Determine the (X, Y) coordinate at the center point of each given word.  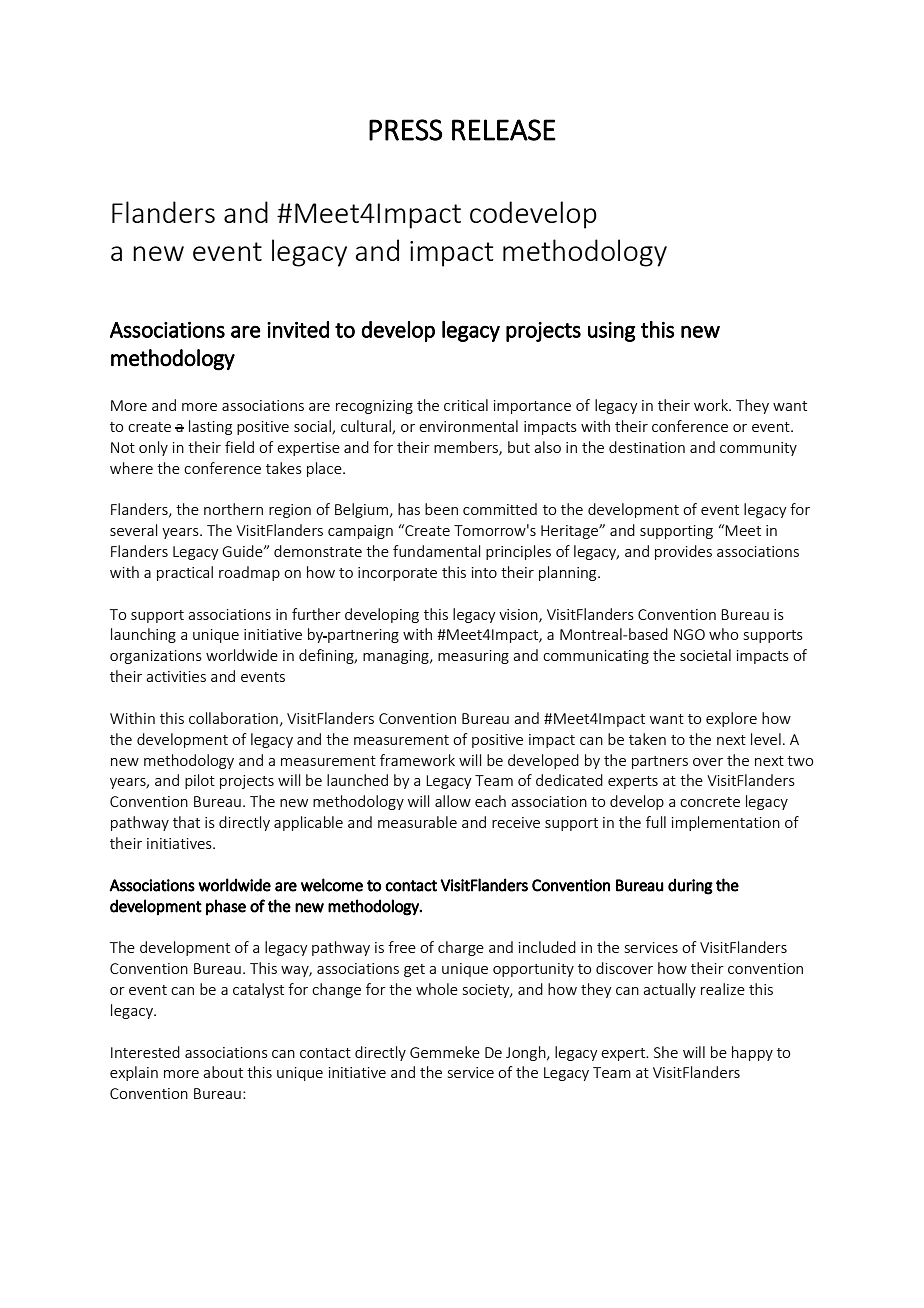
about (223, 1072)
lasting (210, 427)
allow (453, 801)
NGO (689, 634)
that (186, 822)
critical (466, 405)
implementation (726, 823)
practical (185, 573)
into (484, 572)
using (612, 332)
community (758, 449)
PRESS (405, 130)
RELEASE (504, 130)
